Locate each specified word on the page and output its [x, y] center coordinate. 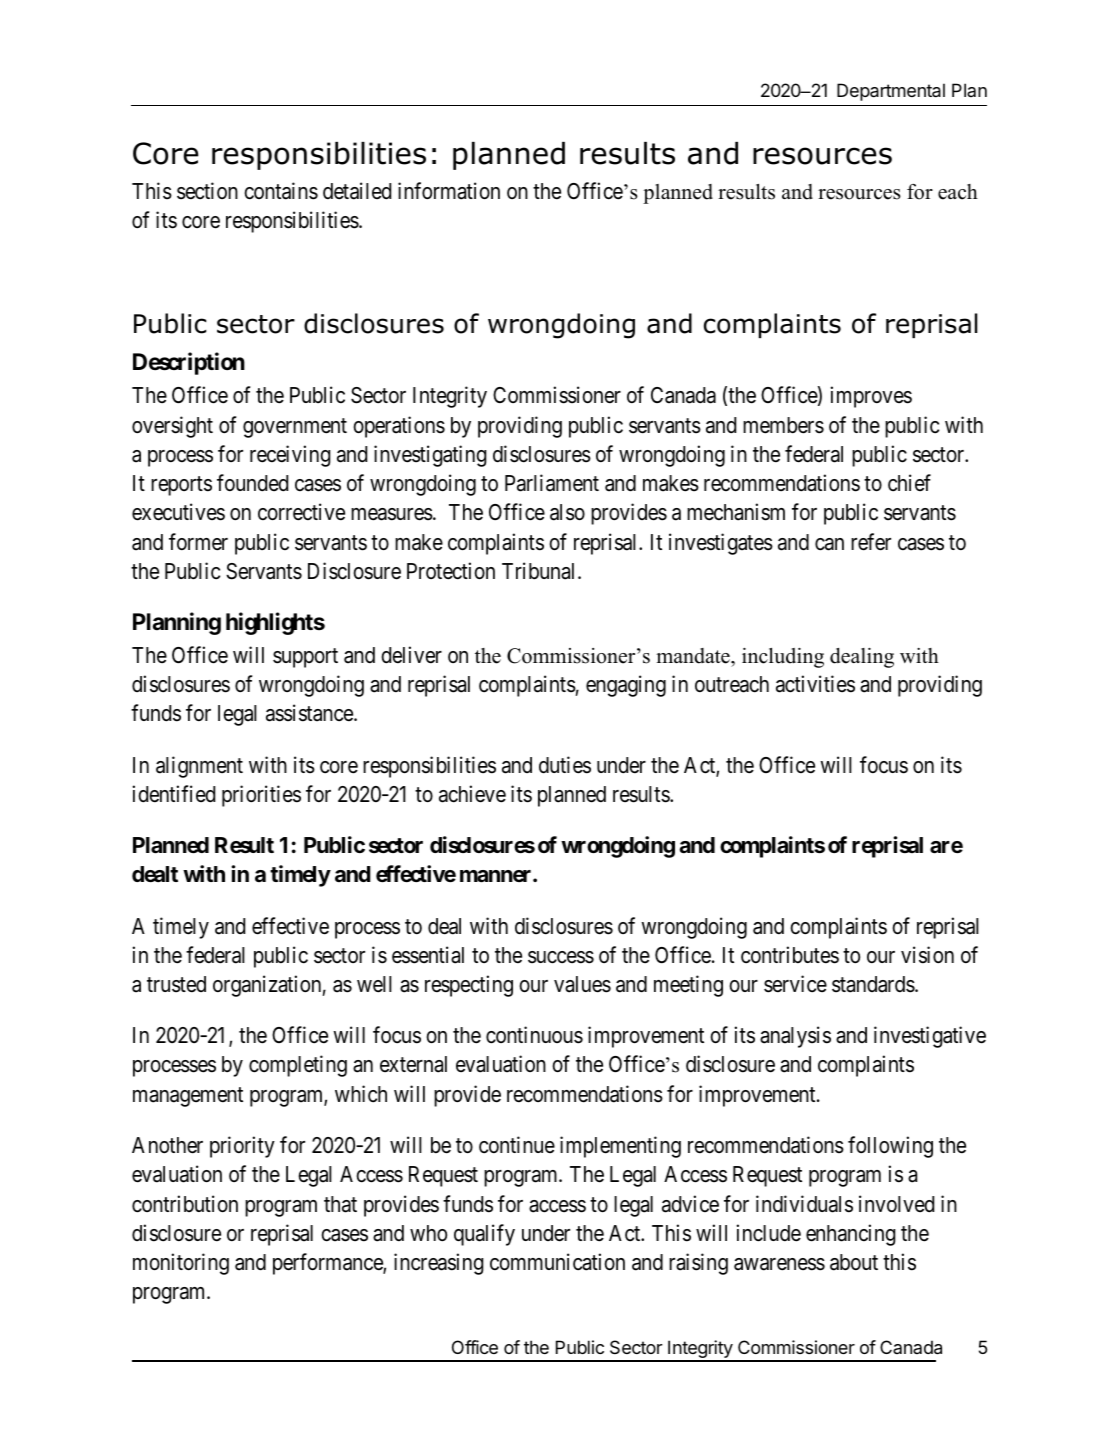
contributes [790, 955]
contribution [185, 1204]
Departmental [891, 92]
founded [252, 483]
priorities [261, 796]
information [449, 191]
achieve [472, 794]
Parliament [552, 483]
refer [871, 542]
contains [281, 191]
